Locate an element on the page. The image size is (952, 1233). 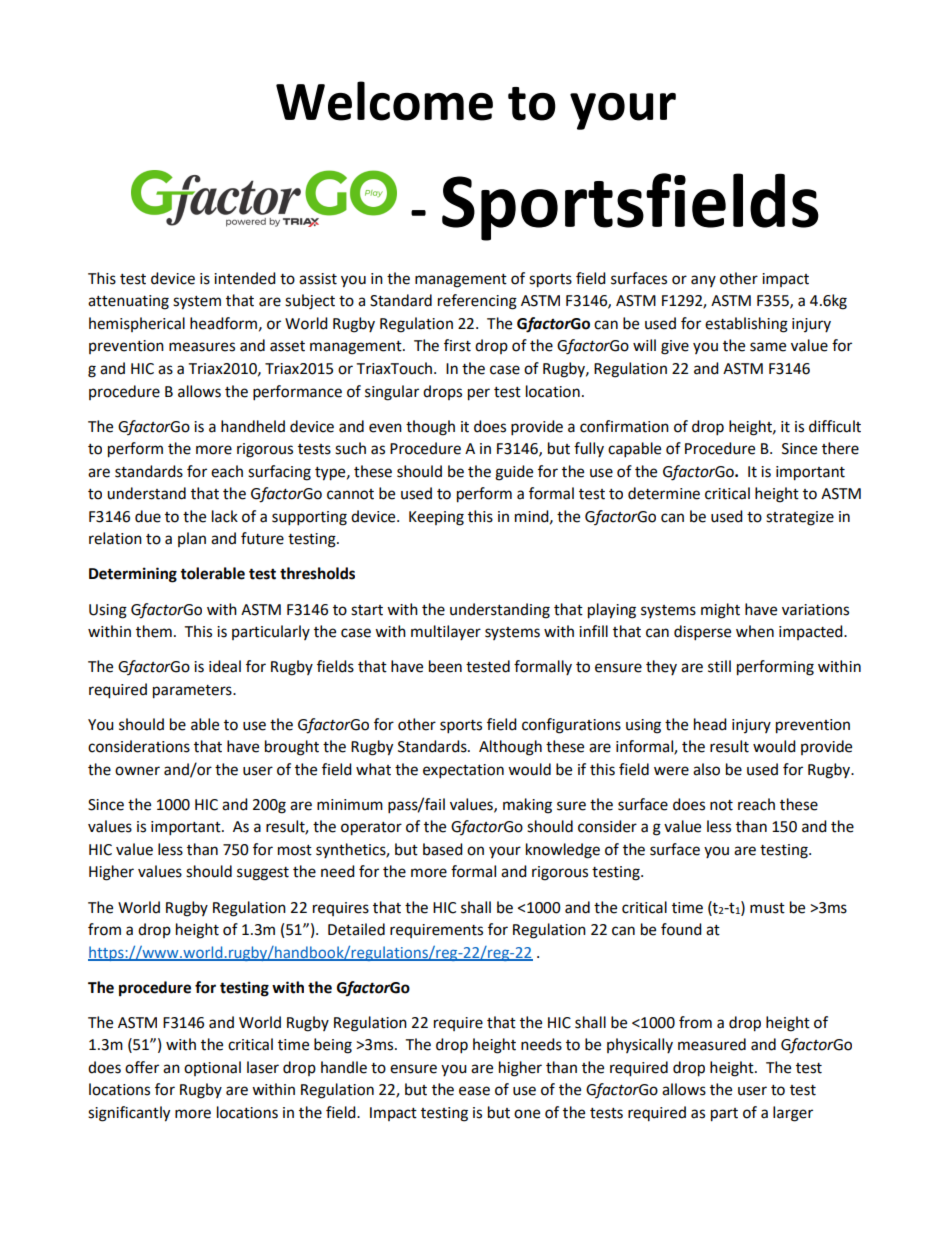
Welcome is located at coordinates (384, 101).
